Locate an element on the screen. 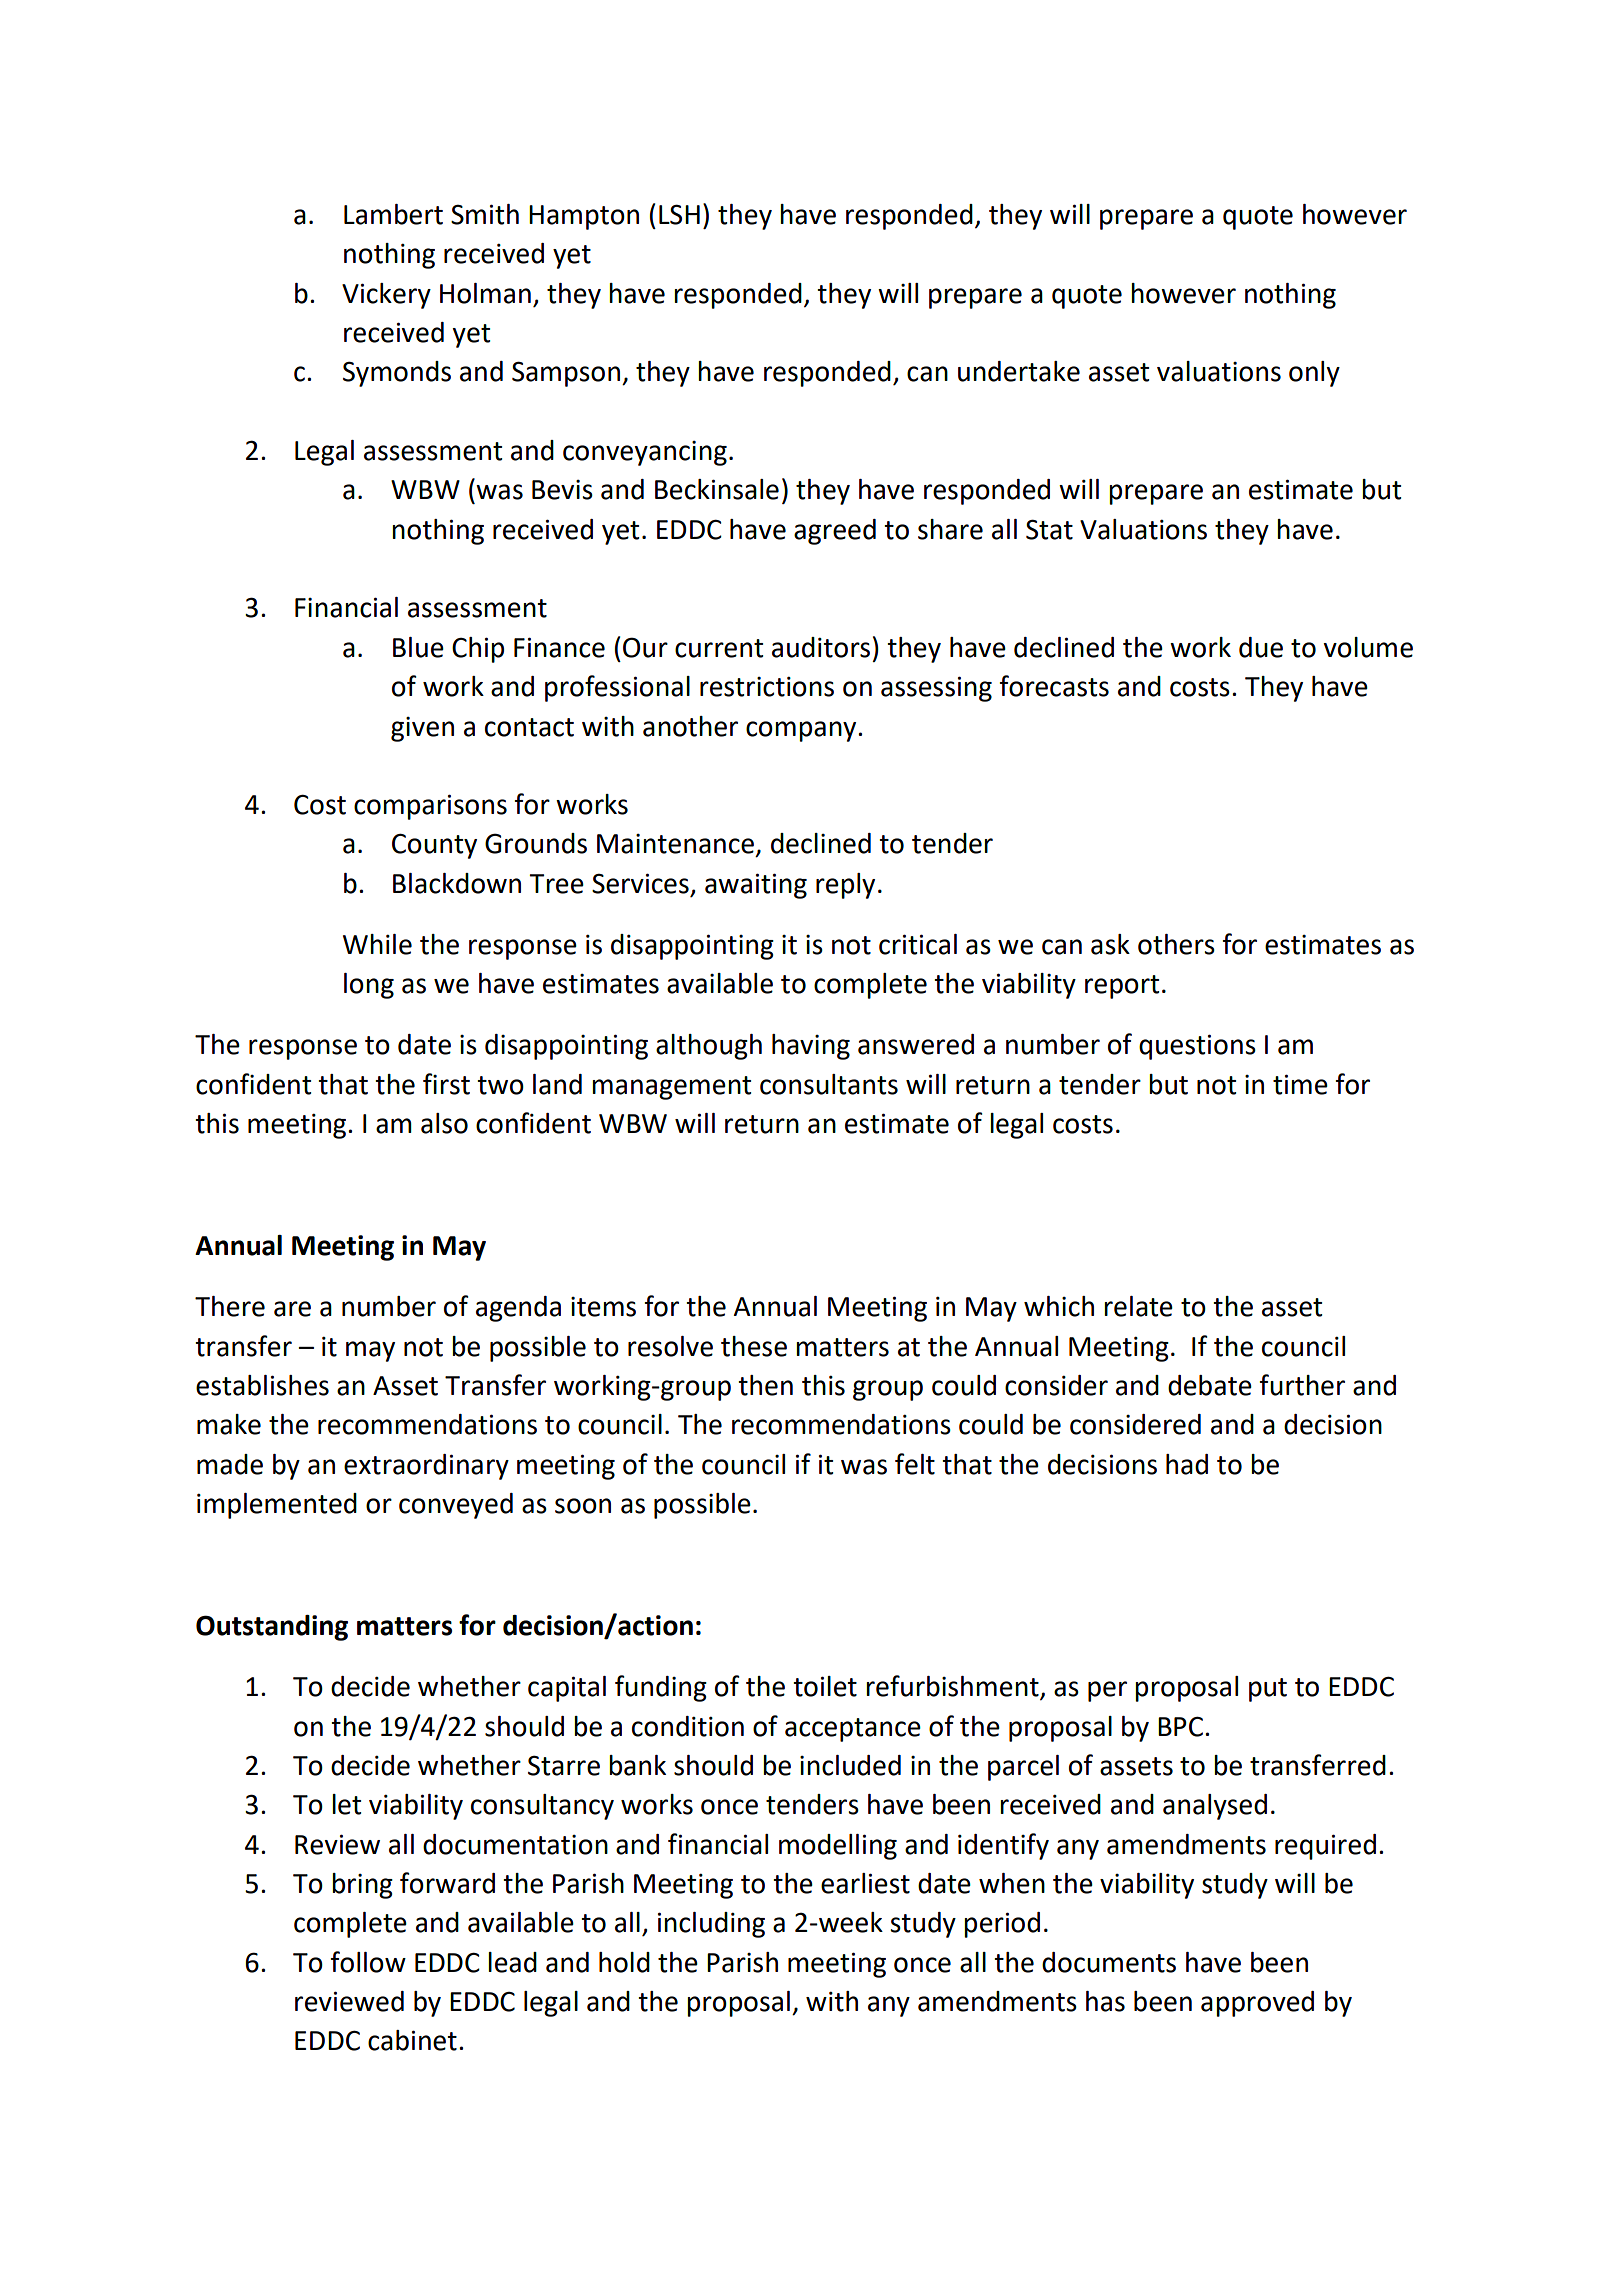  consultants is located at coordinates (829, 1084).
